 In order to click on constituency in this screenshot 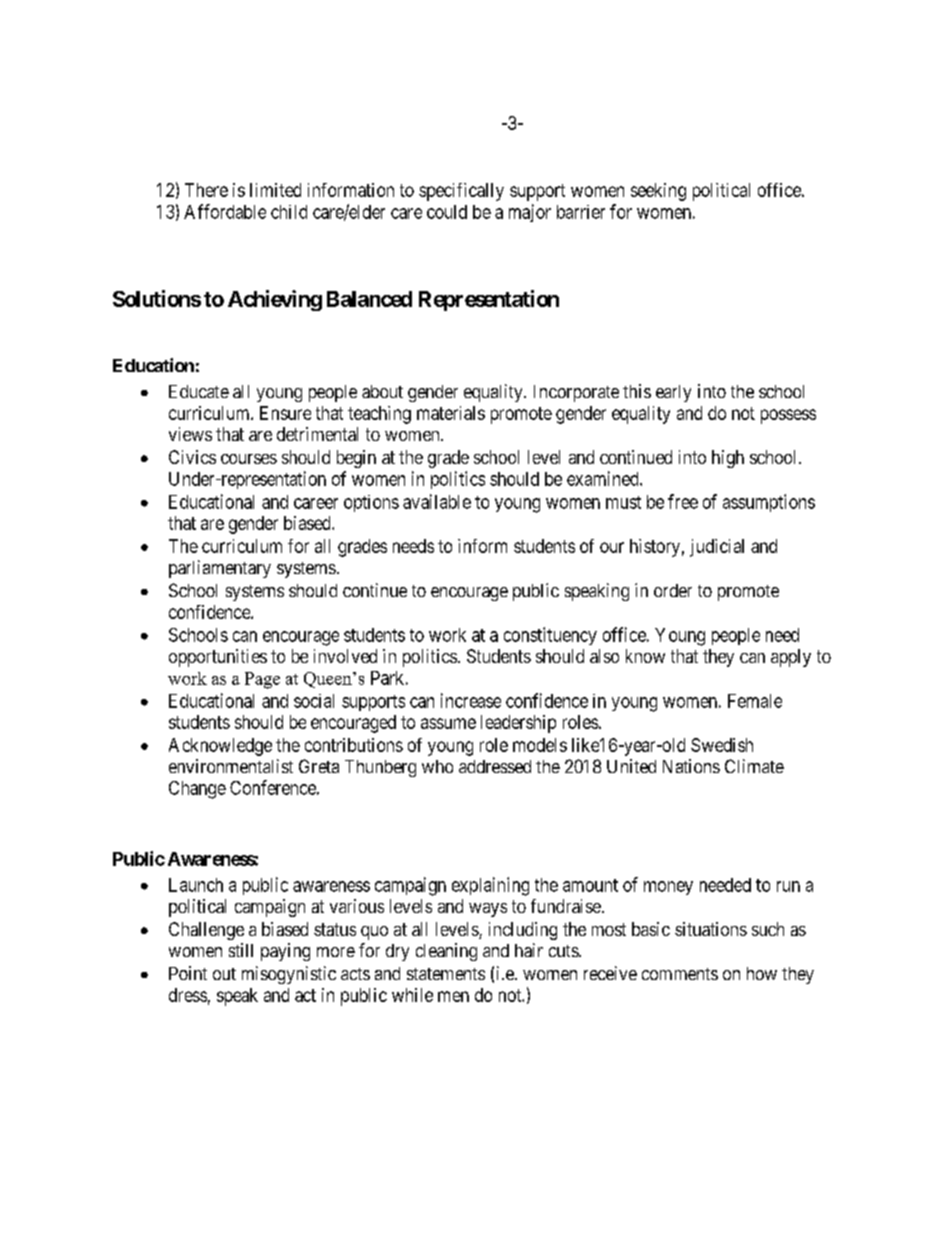, I will do `click(550, 636)`.
